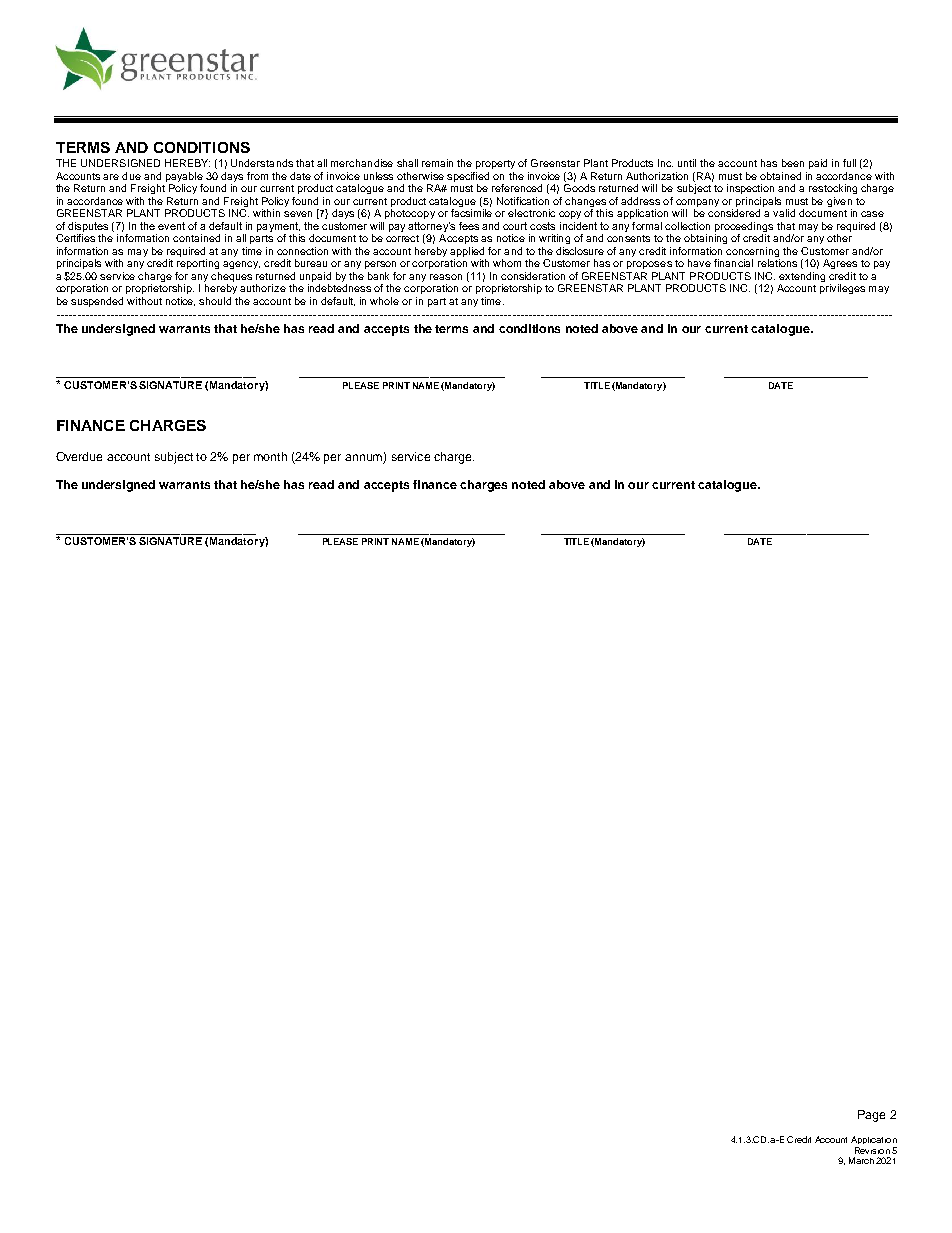  I want to click on payable, so click(184, 177).
